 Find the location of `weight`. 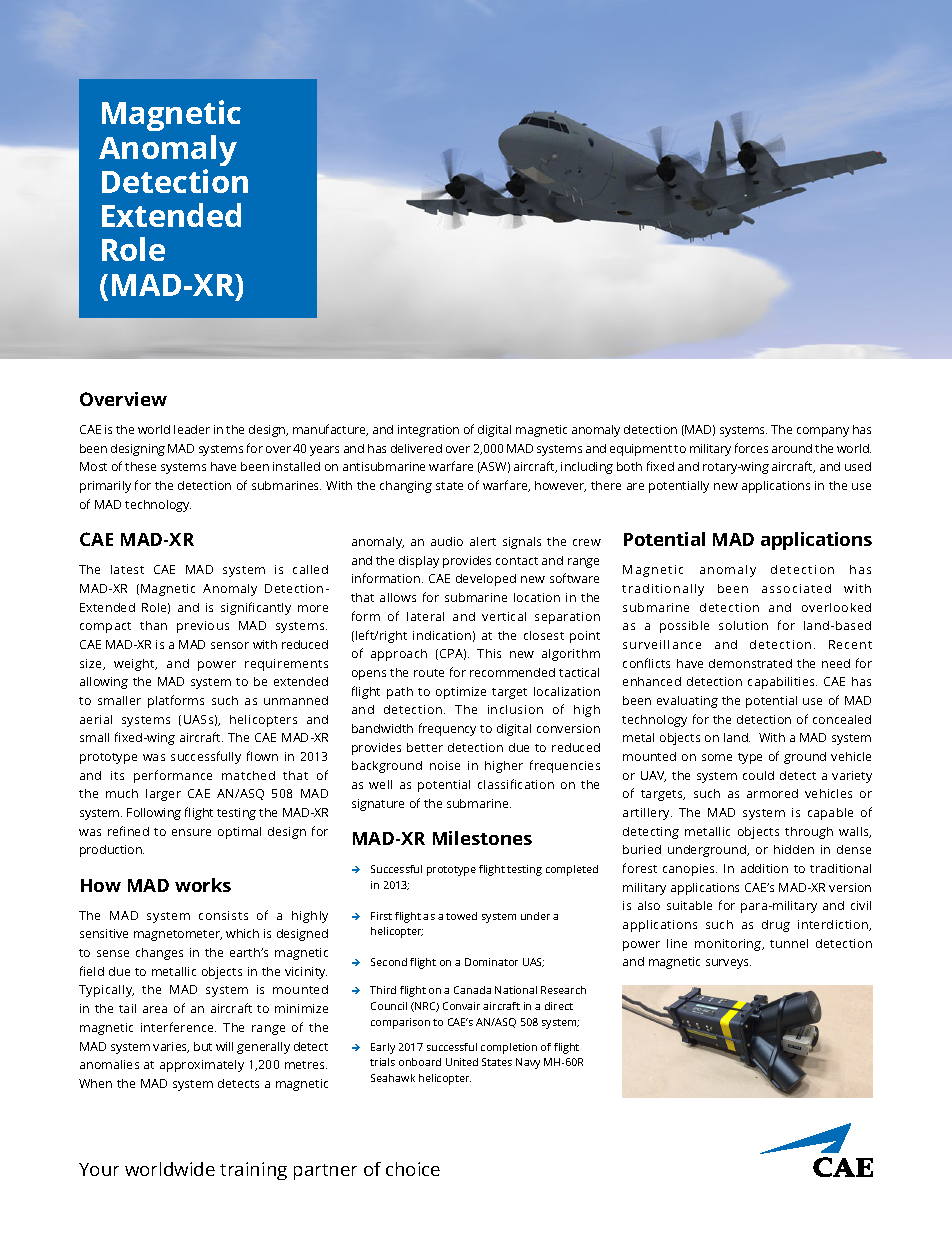

weight is located at coordinates (135, 665).
